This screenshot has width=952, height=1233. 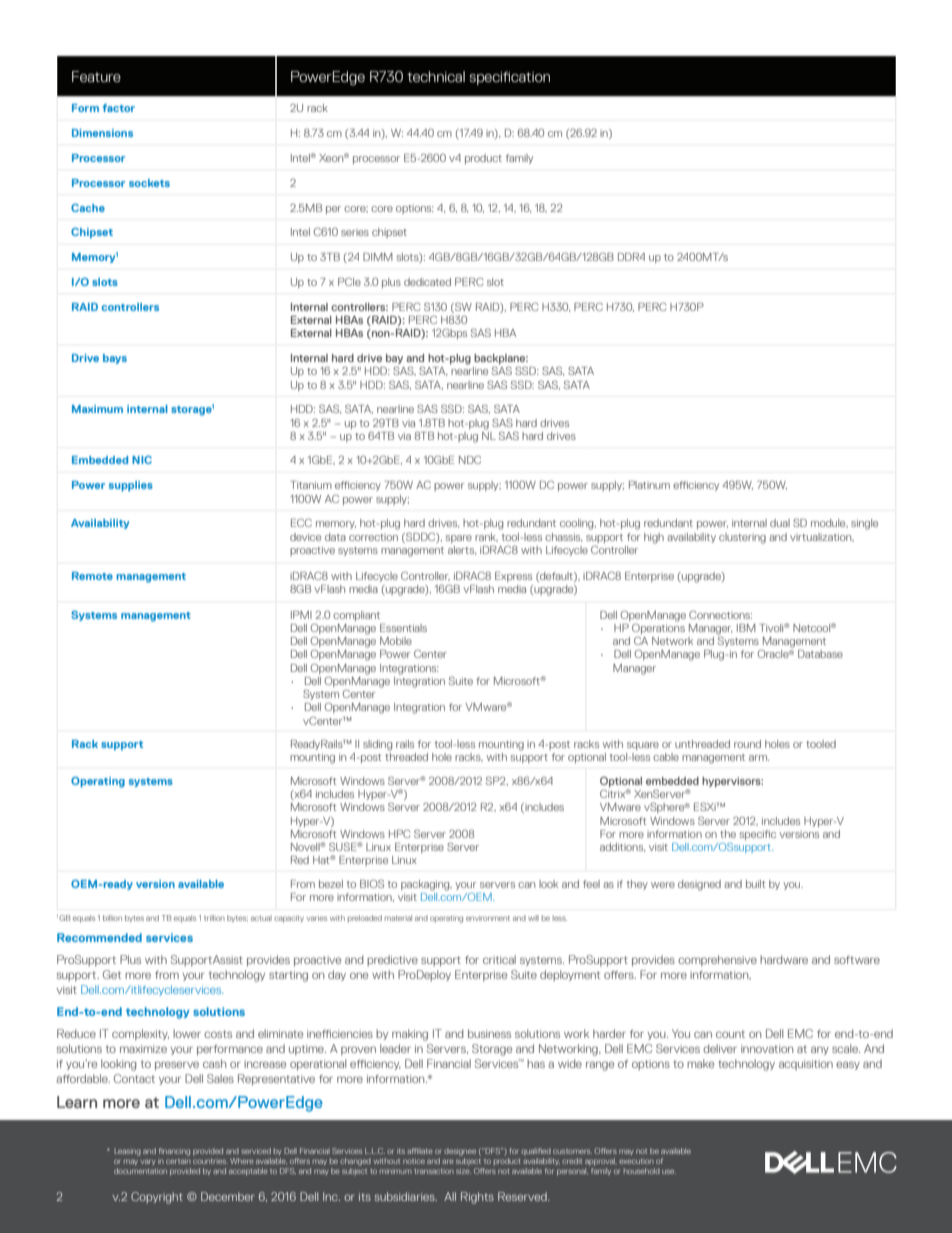 I want to click on dedicated, so click(x=427, y=282).
